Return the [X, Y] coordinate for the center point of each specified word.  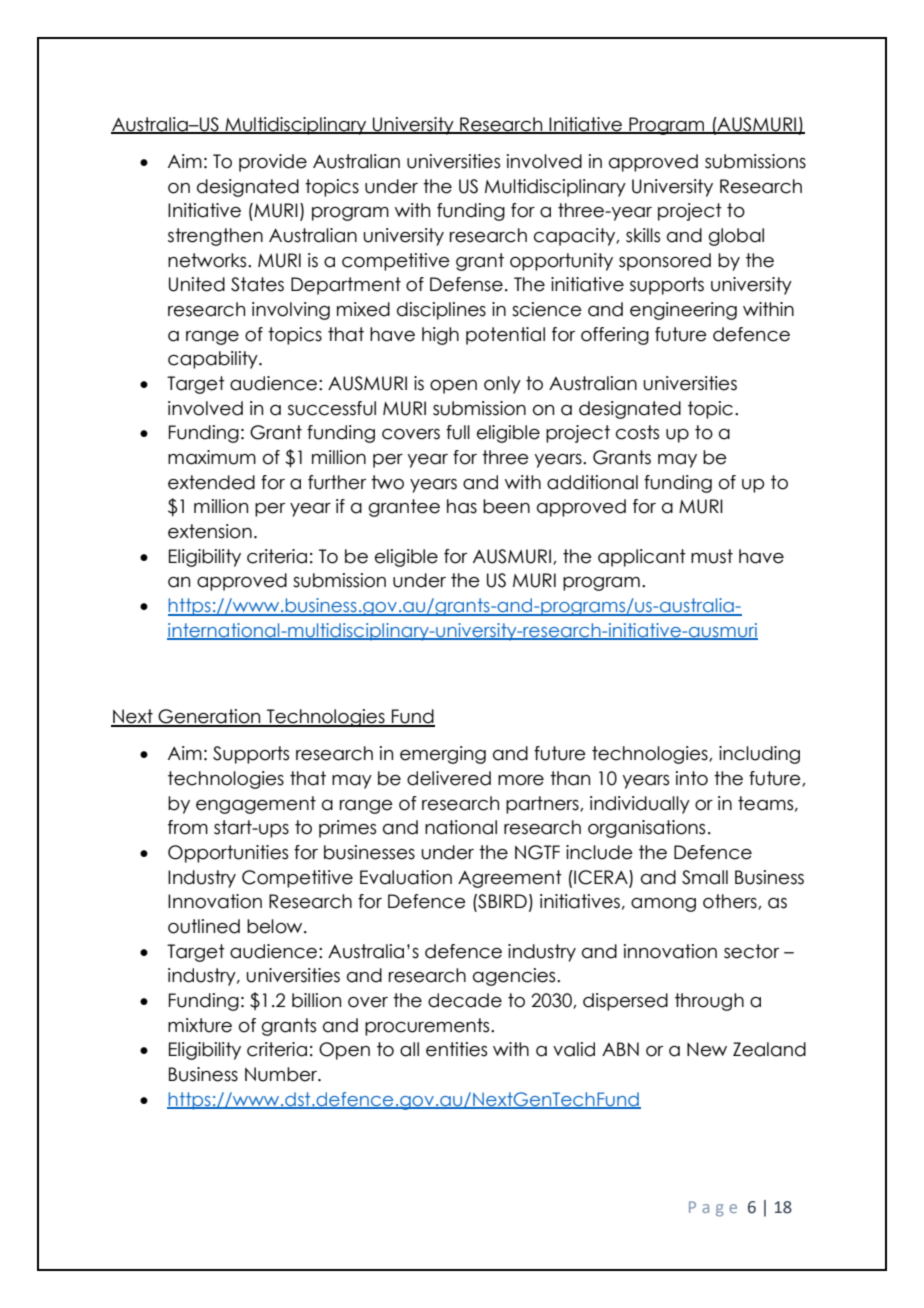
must [712, 556]
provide [273, 163]
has [462, 506]
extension [210, 531]
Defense [466, 284]
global [736, 237]
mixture [200, 1025]
